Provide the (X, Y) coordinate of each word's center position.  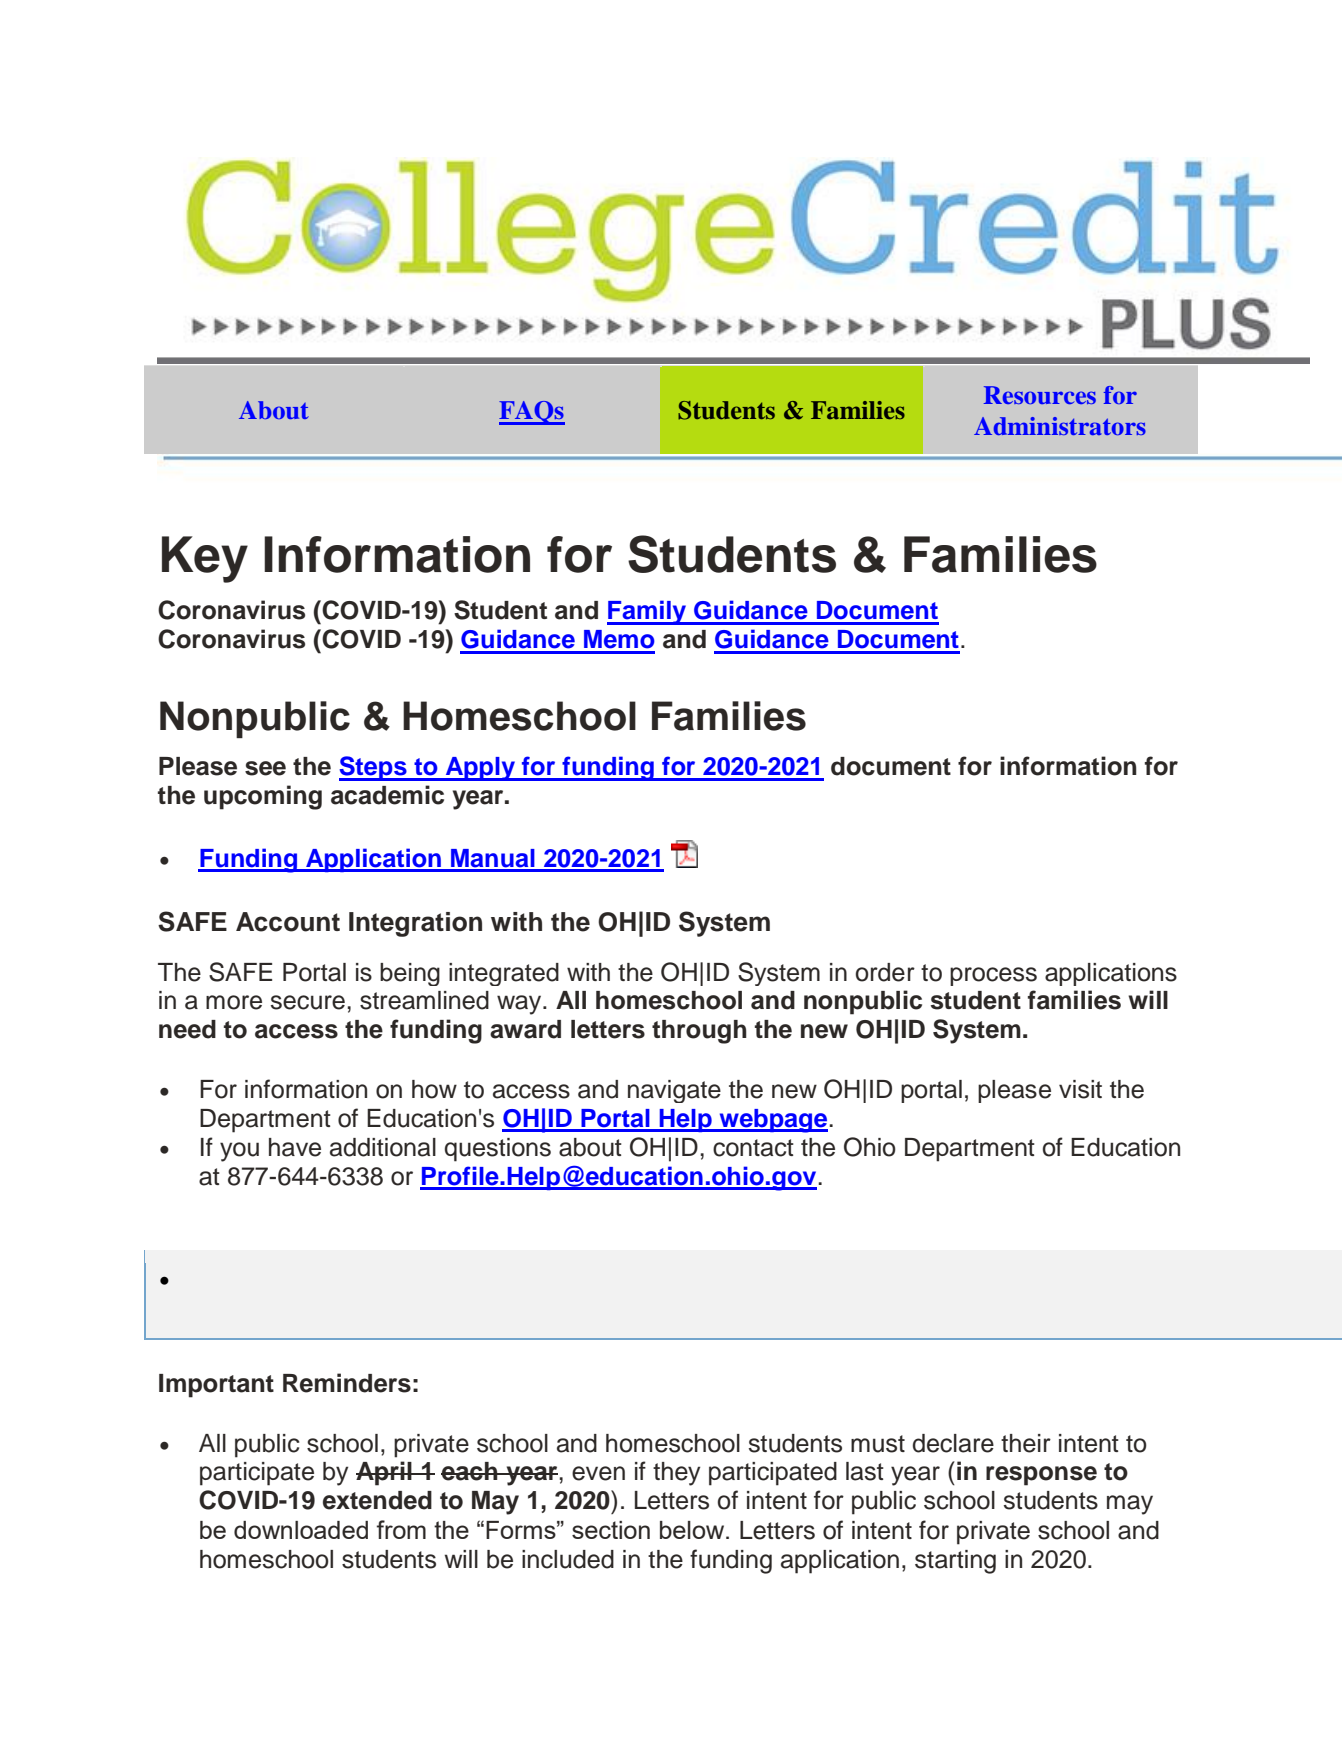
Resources (1040, 395)
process (993, 976)
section (611, 1530)
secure (308, 1002)
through (699, 1032)
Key (205, 559)
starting (955, 1562)
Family (648, 612)
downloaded (301, 1530)
